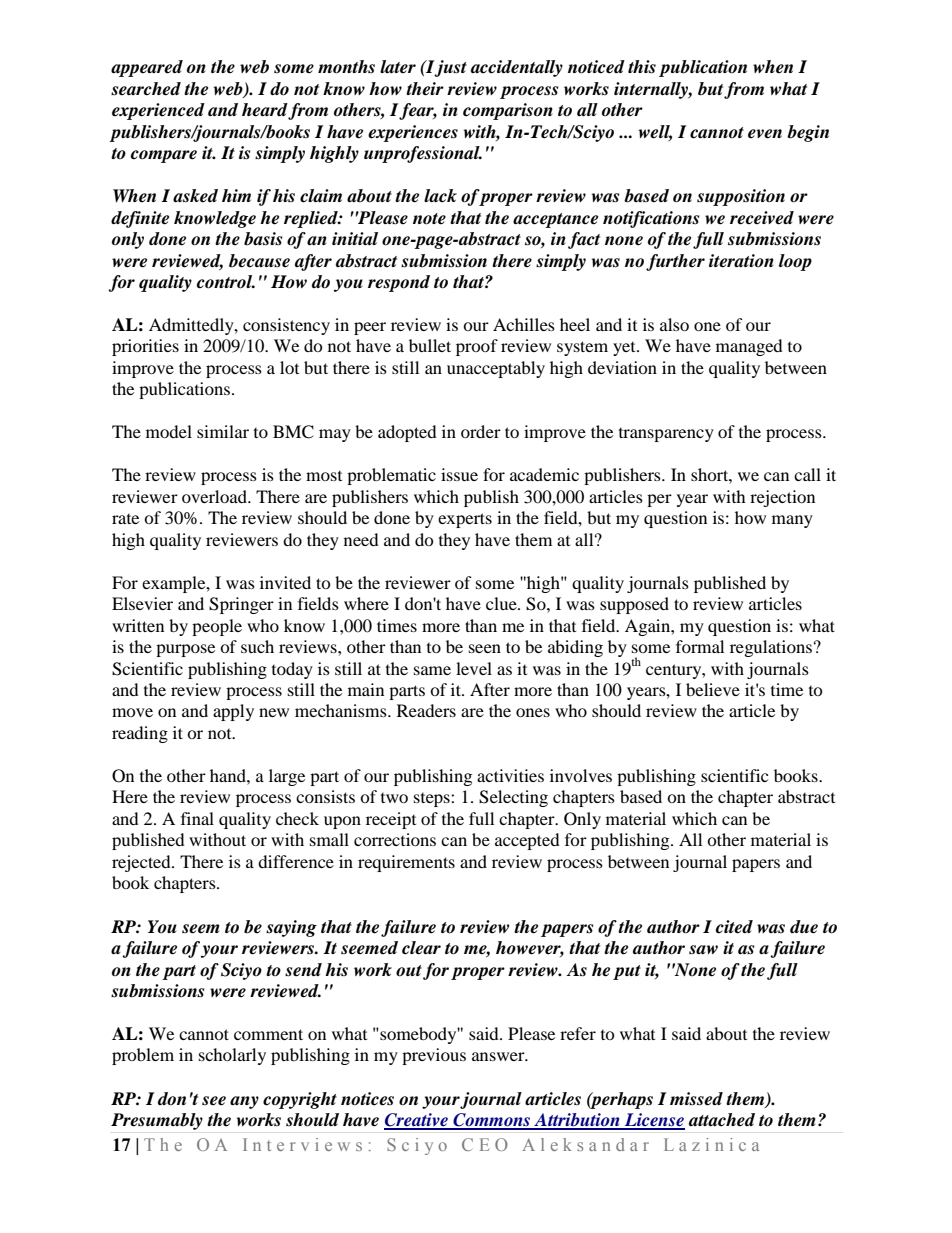 This image has width=952, height=1233. Describe the element at coordinates (765, 134) in the image. I see `even` at that location.
